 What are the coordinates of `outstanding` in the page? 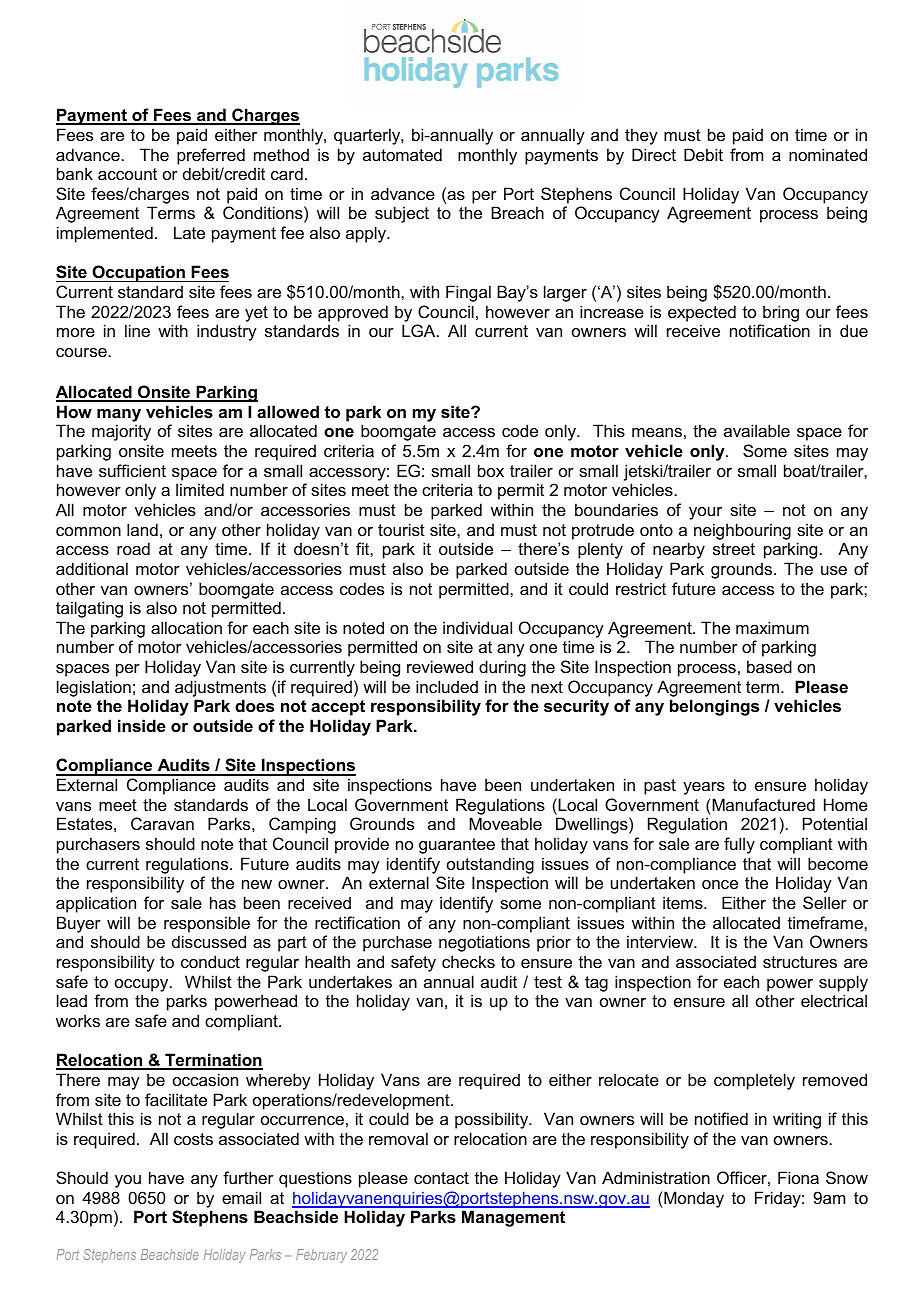 It's located at (490, 865).
